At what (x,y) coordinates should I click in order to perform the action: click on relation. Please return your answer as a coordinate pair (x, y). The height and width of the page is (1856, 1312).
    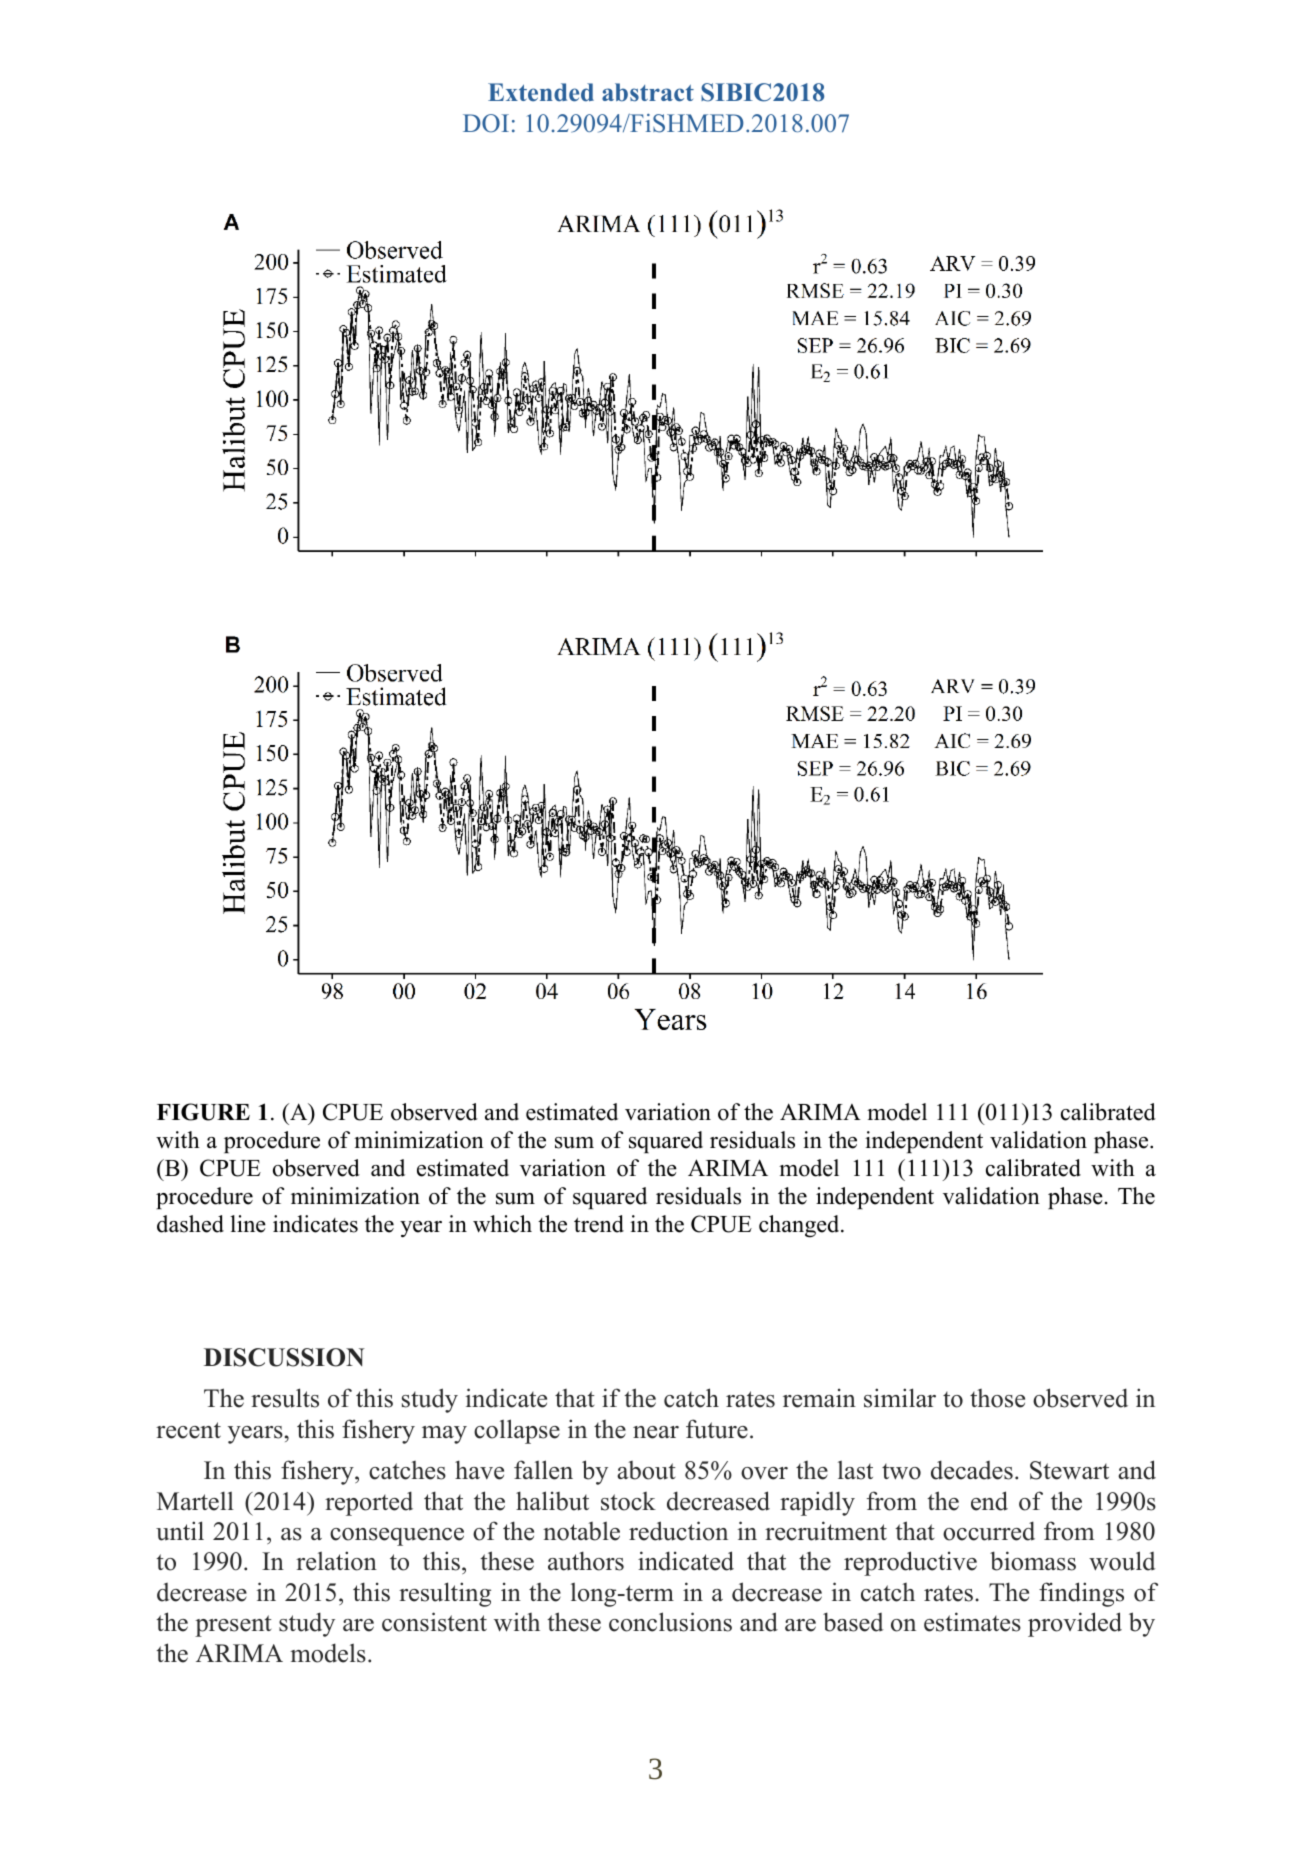
    Looking at the image, I should click on (336, 1561).
